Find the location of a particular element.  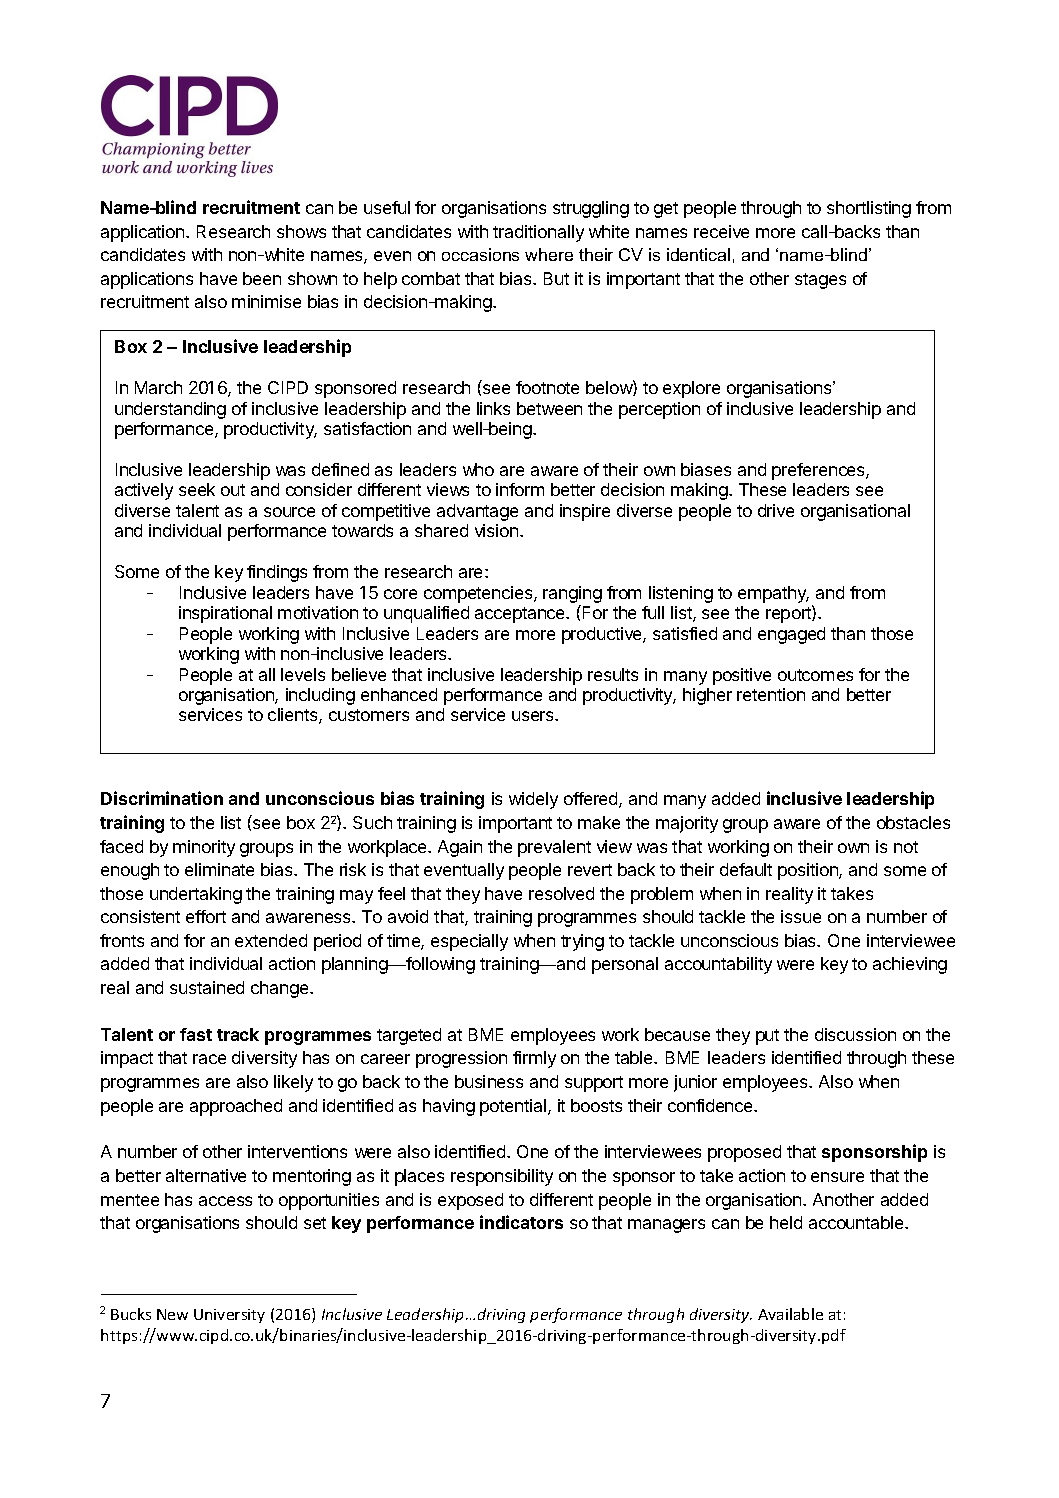

widely is located at coordinates (533, 800).
